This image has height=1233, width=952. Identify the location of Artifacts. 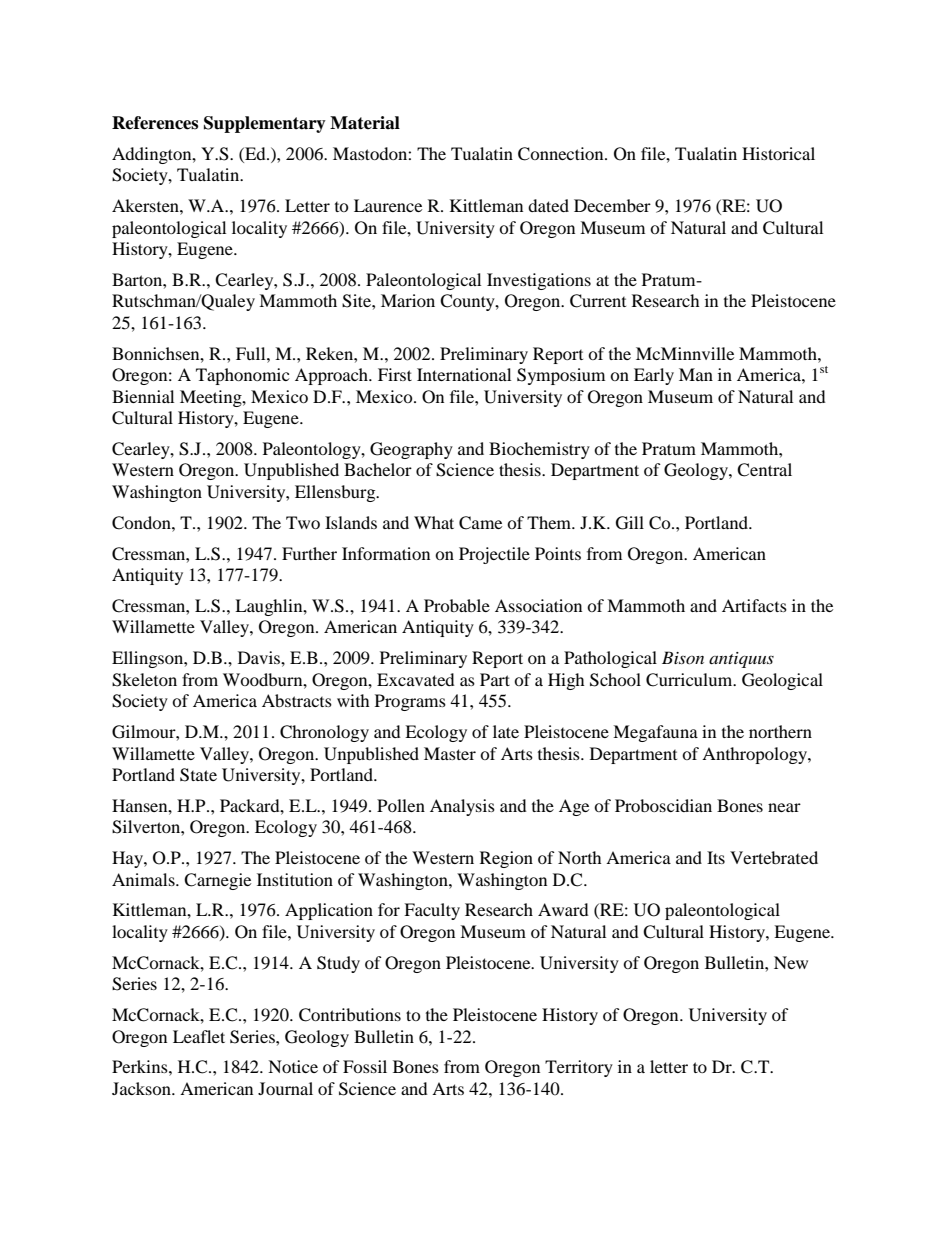
(754, 605).
